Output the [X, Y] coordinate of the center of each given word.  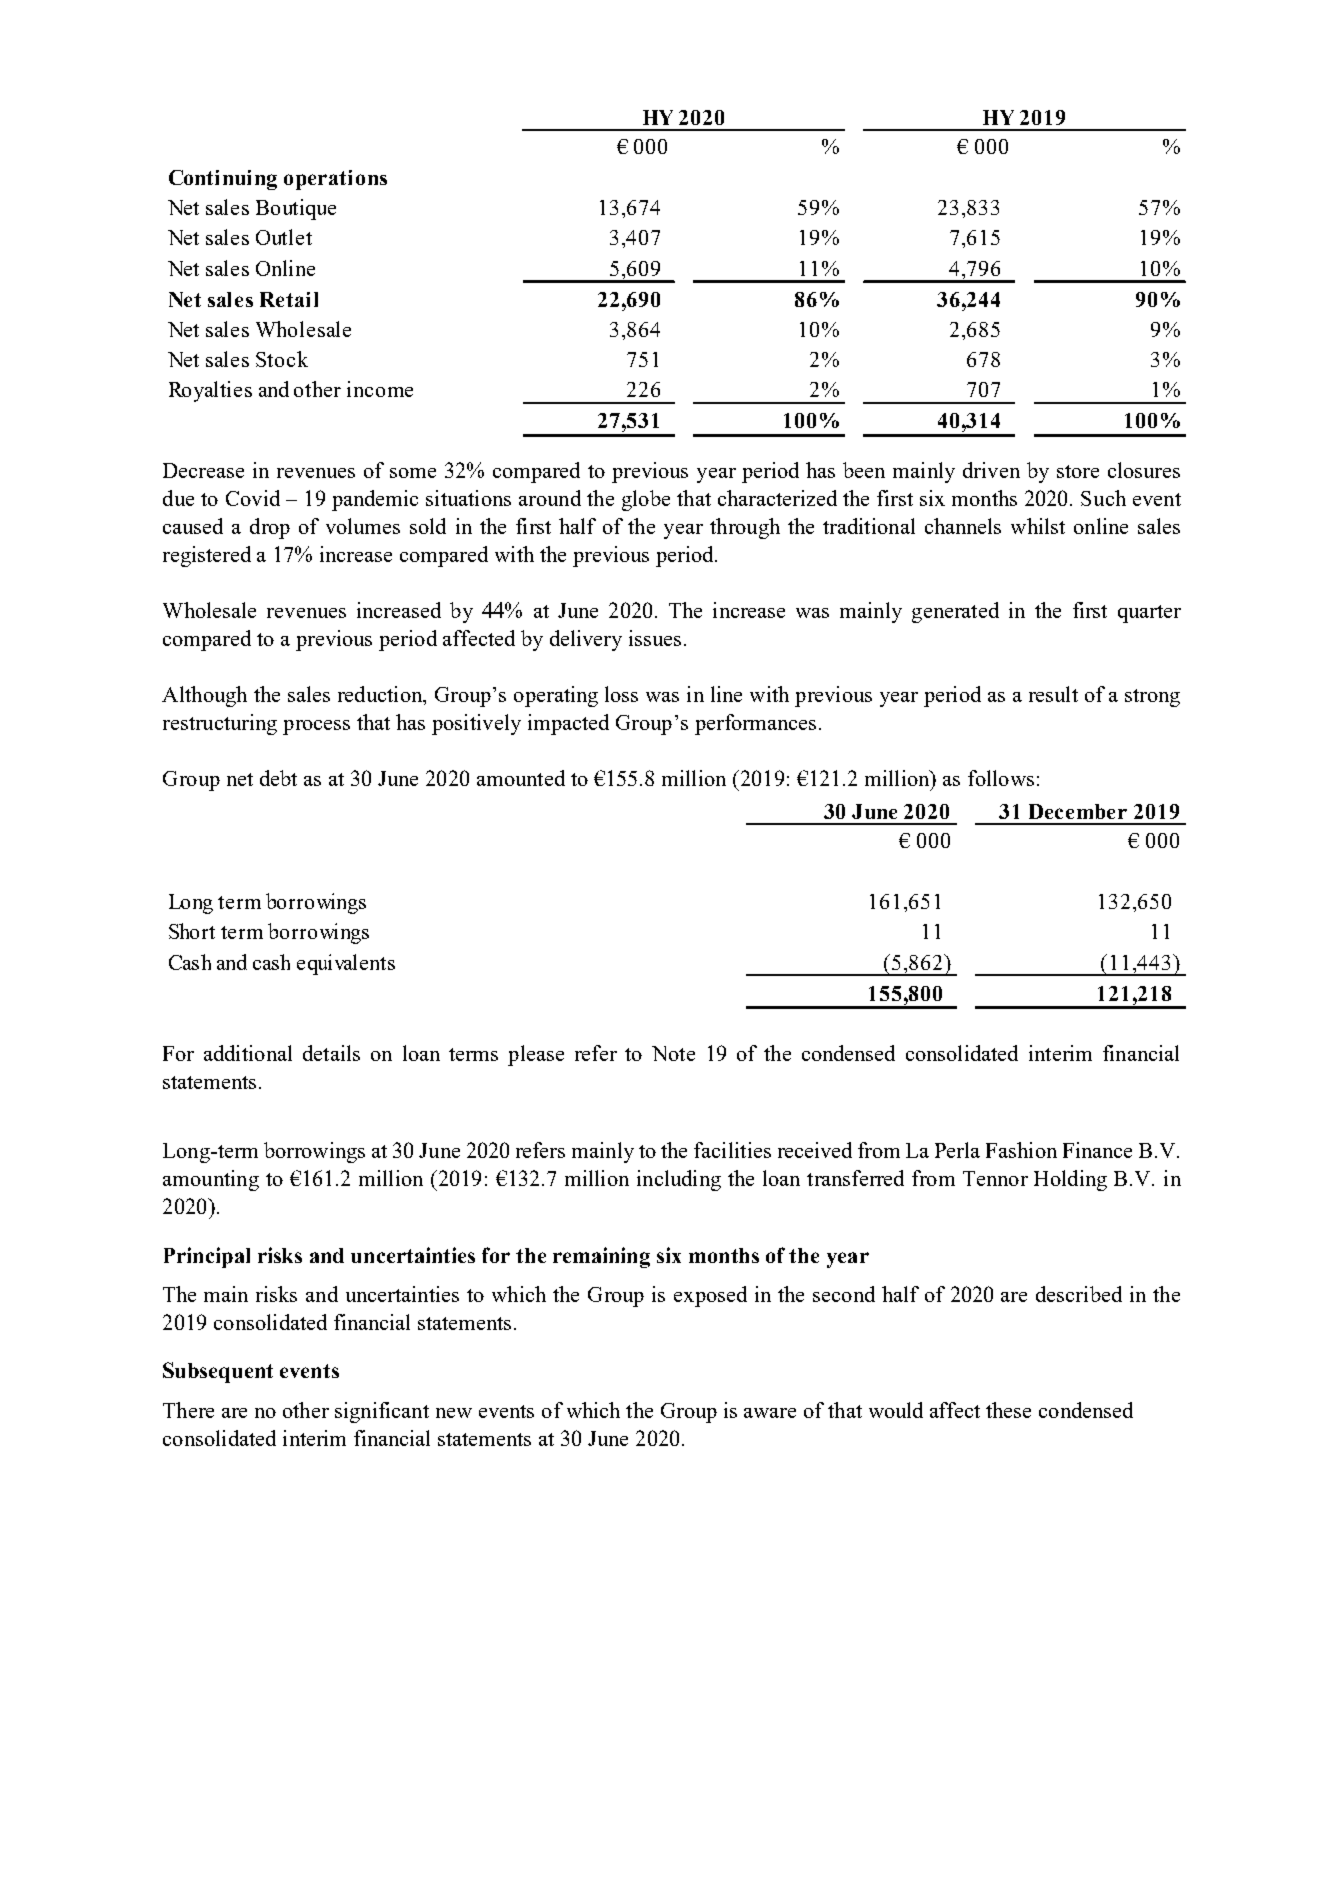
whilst [1038, 526]
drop [270, 528]
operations [335, 180]
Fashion [1021, 1150]
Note [673, 1053]
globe [646, 500]
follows [1001, 778]
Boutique [296, 209]
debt [278, 778]
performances [755, 724]
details [331, 1053]
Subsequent [218, 1372]
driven [991, 470]
